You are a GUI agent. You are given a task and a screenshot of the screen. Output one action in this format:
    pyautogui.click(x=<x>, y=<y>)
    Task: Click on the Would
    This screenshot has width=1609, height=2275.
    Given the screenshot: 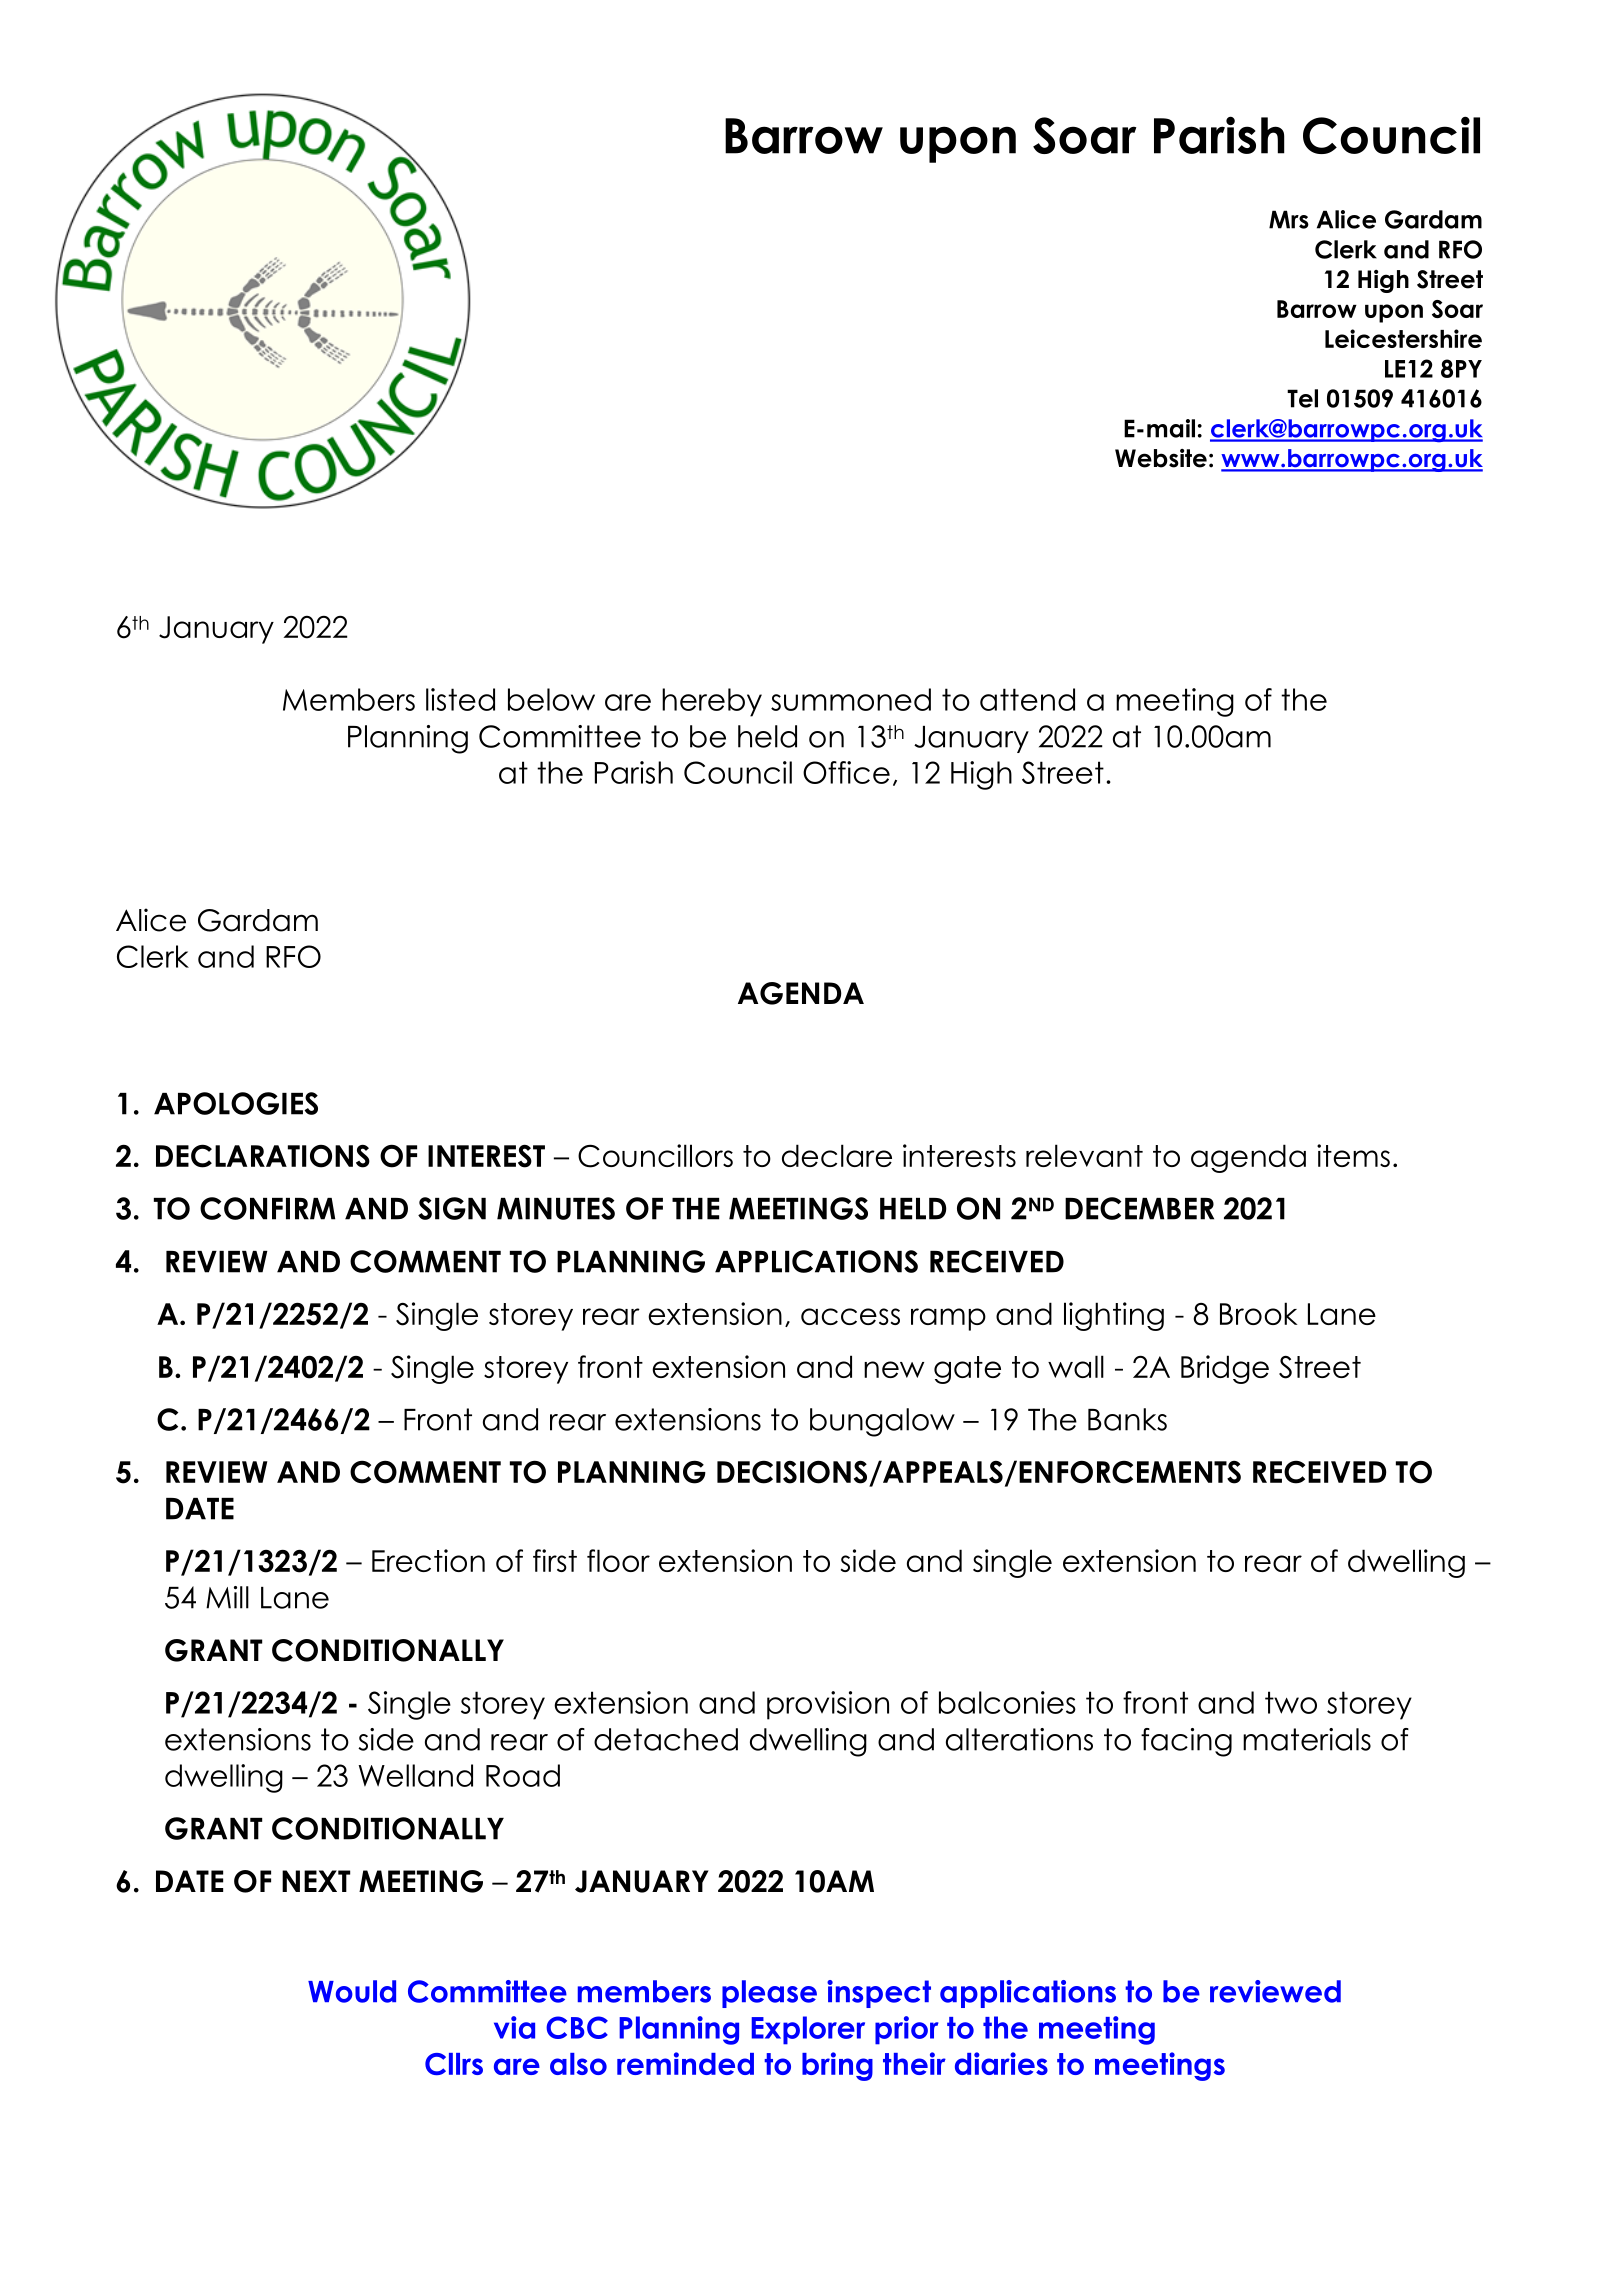 What is the action you would take?
    pyautogui.click(x=352, y=1991)
